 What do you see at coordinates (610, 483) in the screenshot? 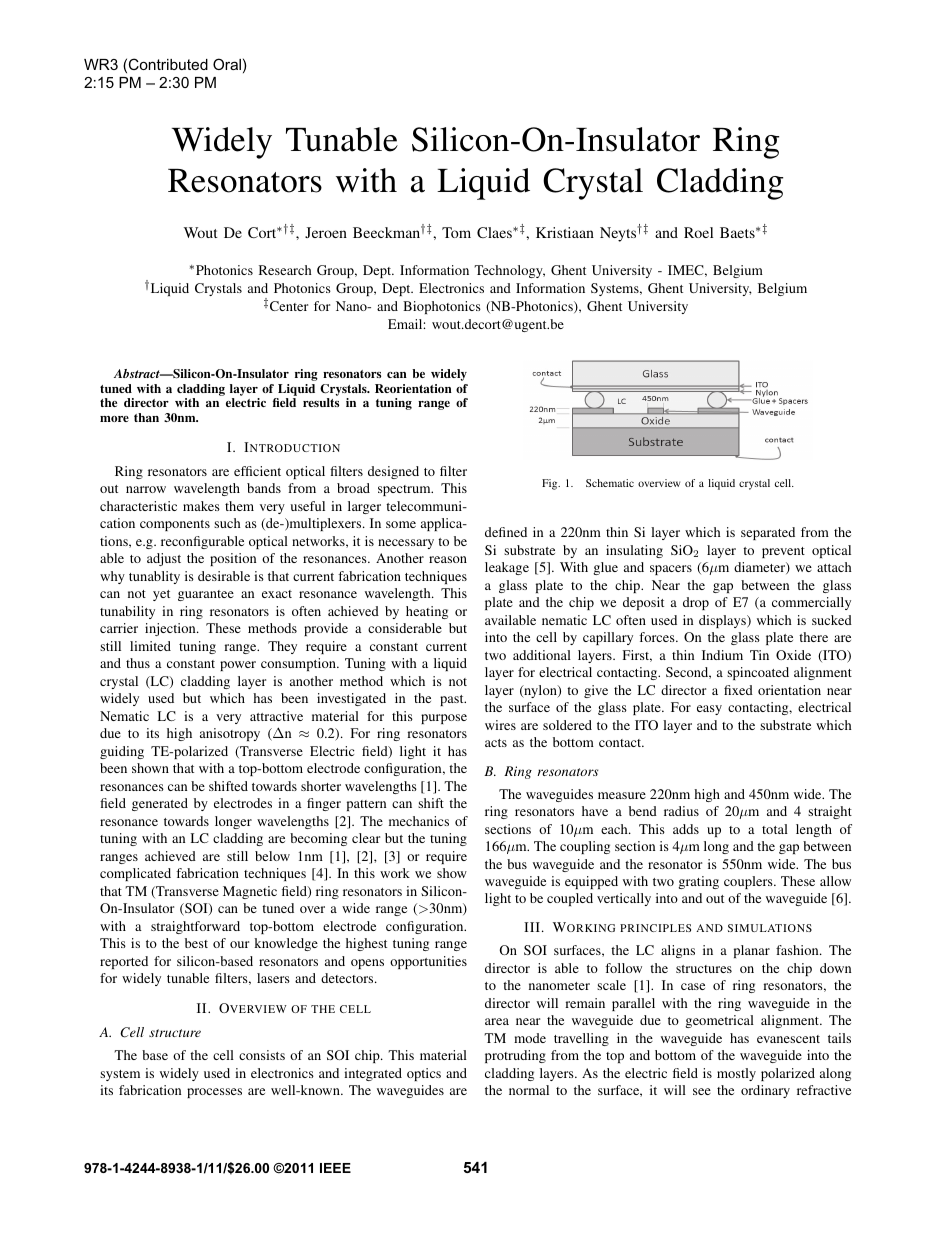
I see `Schematic` at bounding box center [610, 483].
